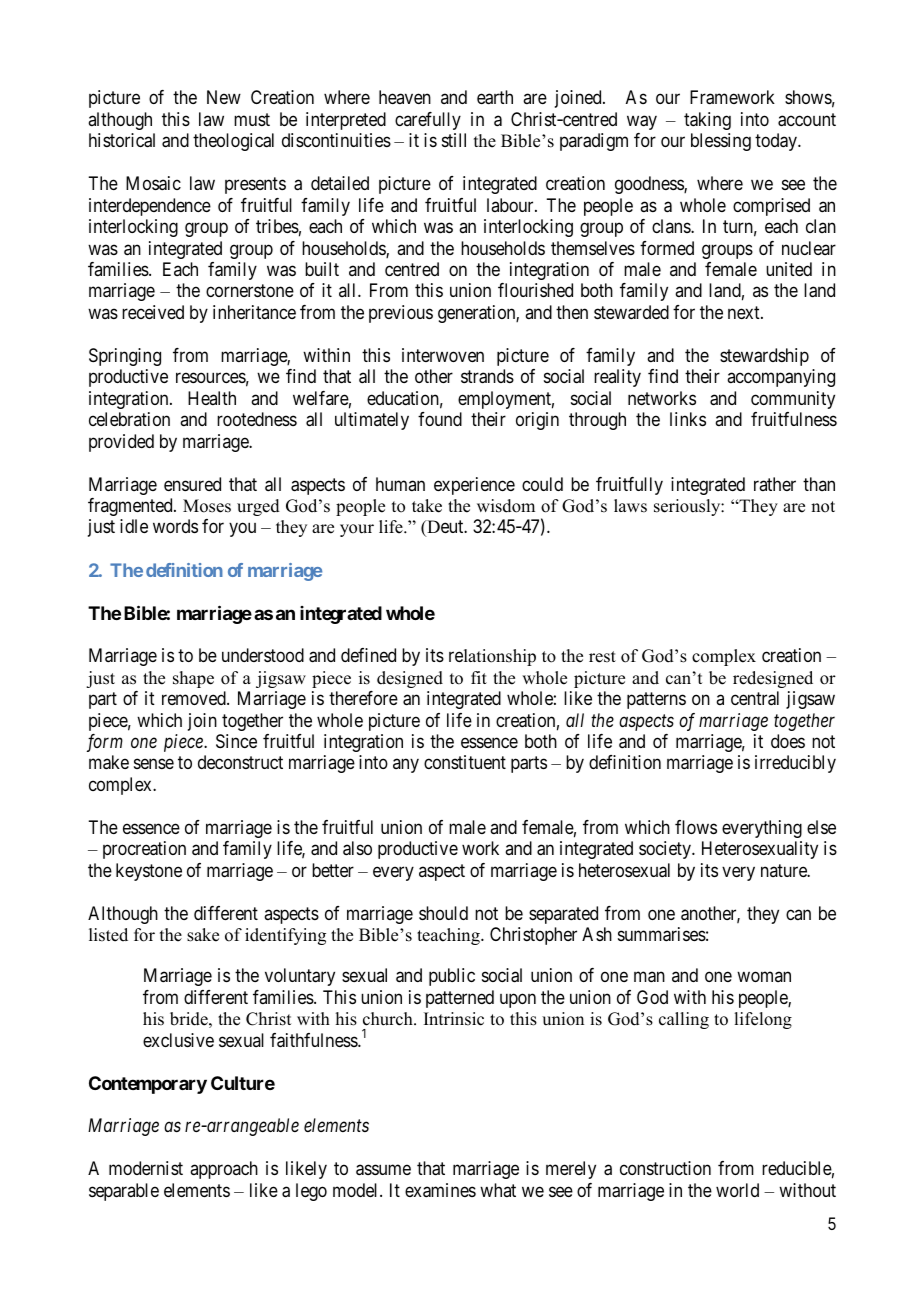 The image size is (924, 1309). What do you see at coordinates (492, 657) in the screenshot?
I see `relationship` at bounding box center [492, 657].
